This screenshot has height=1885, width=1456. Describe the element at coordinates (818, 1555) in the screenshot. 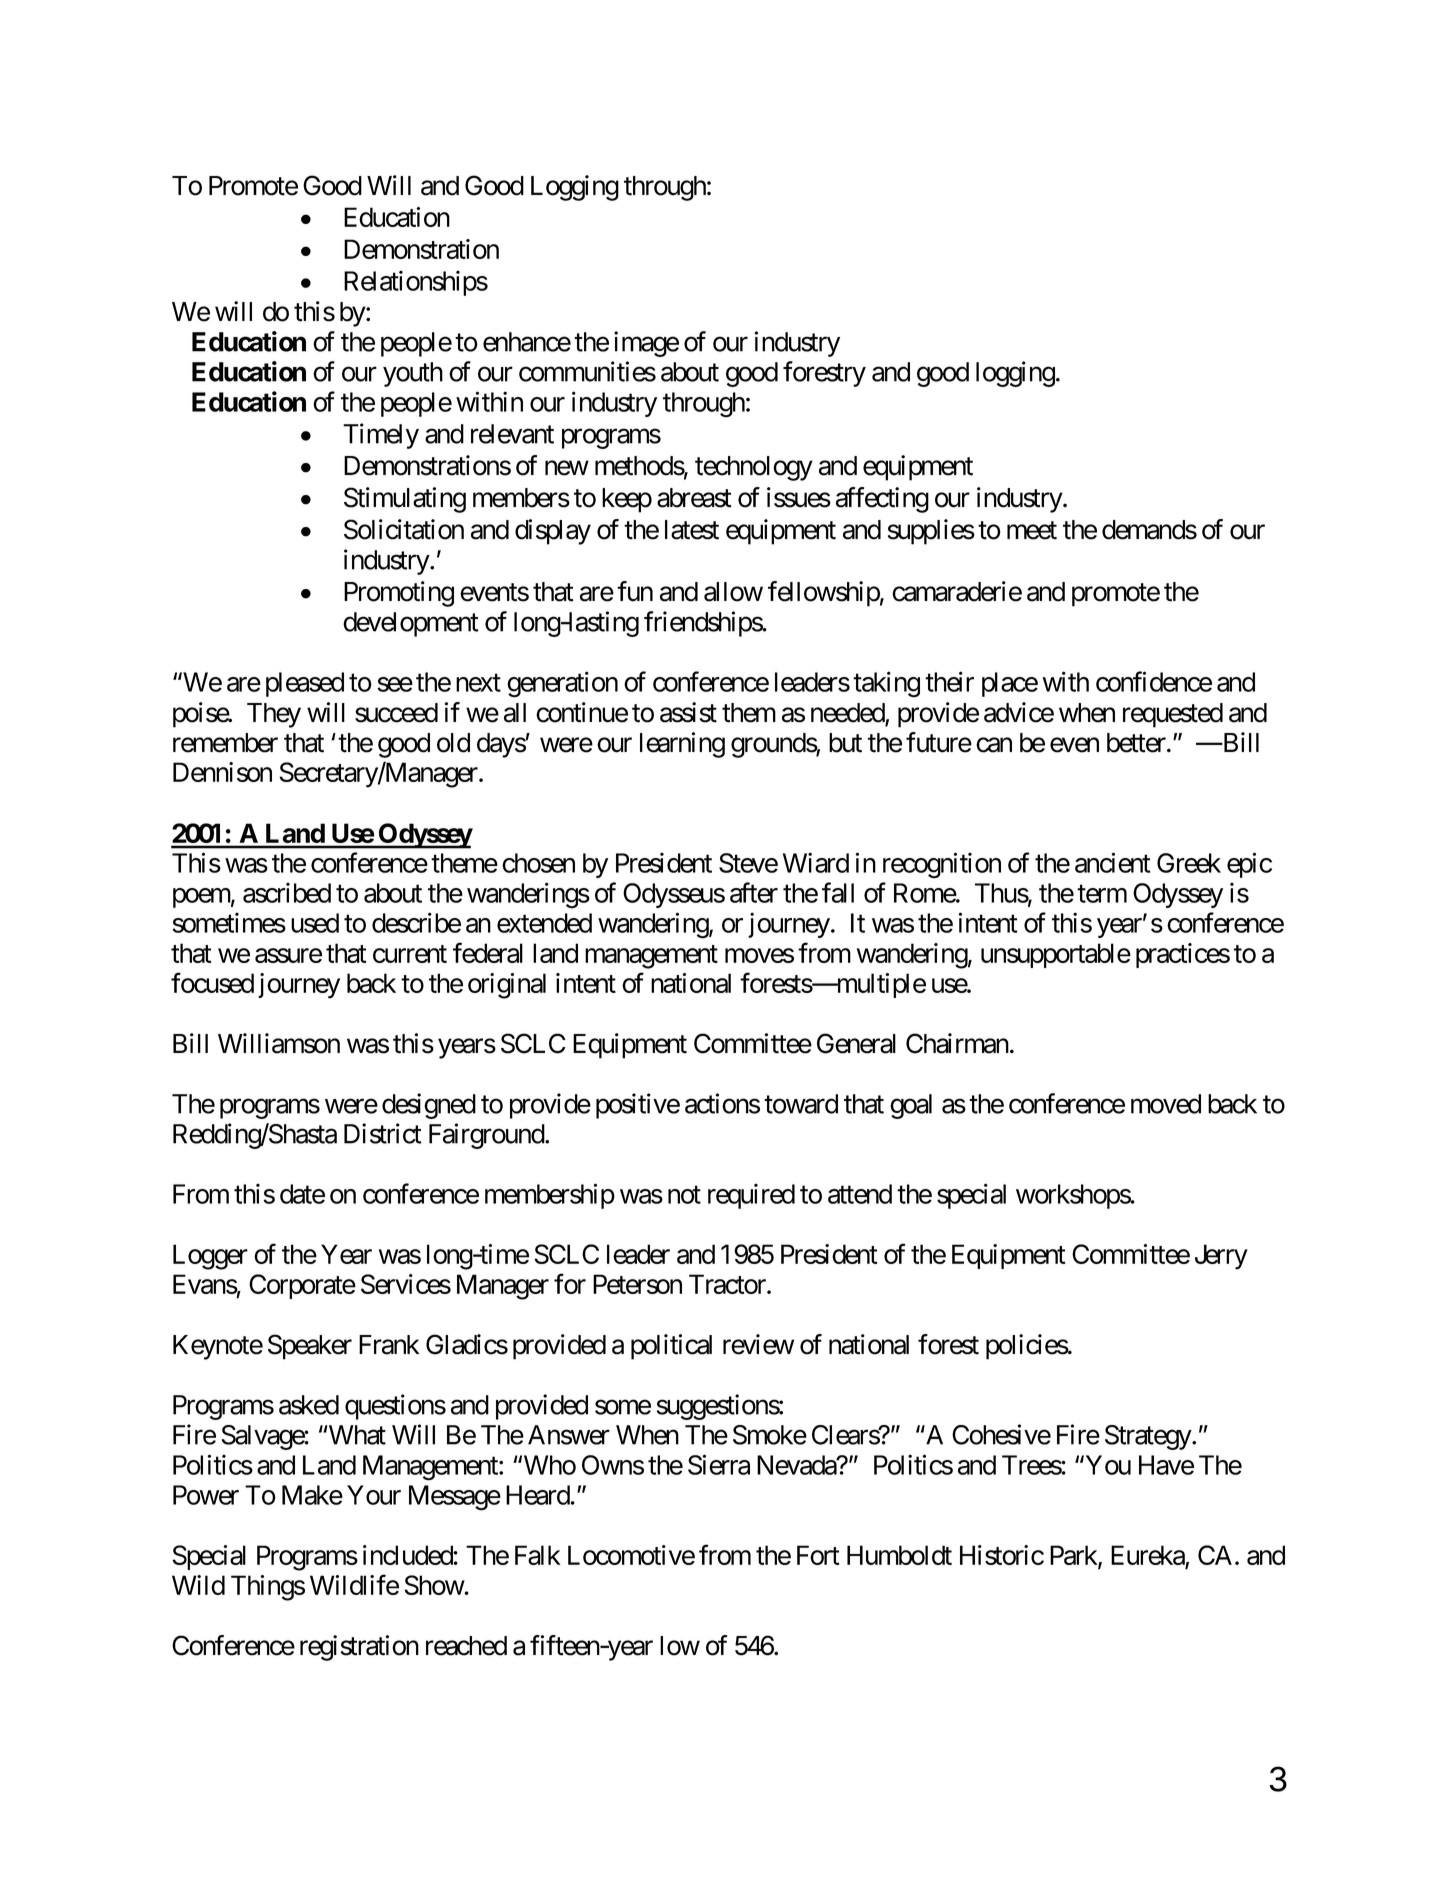

I see `Fort` at that location.
